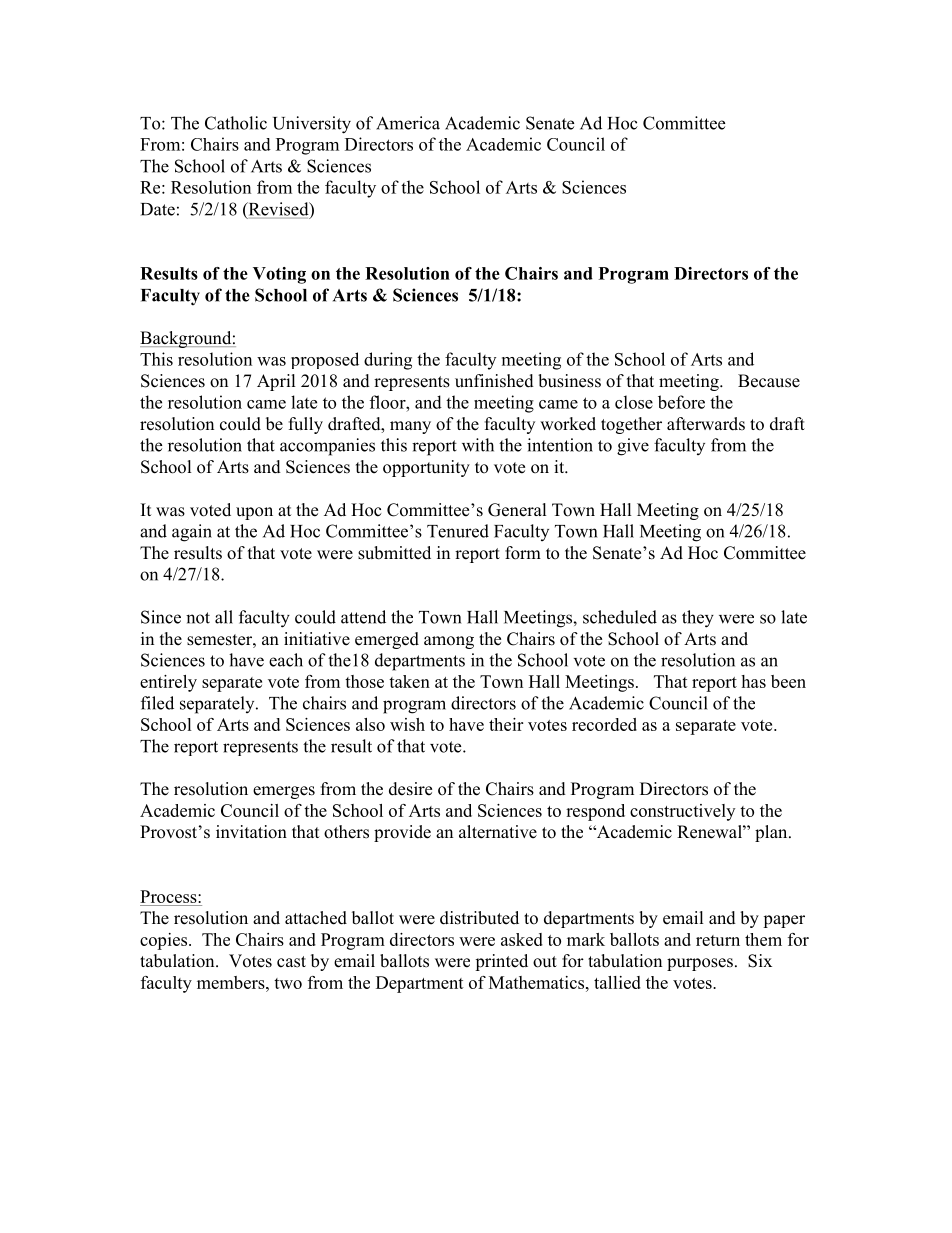  What do you see at coordinates (236, 123) in the document?
I see `Catholic` at bounding box center [236, 123].
